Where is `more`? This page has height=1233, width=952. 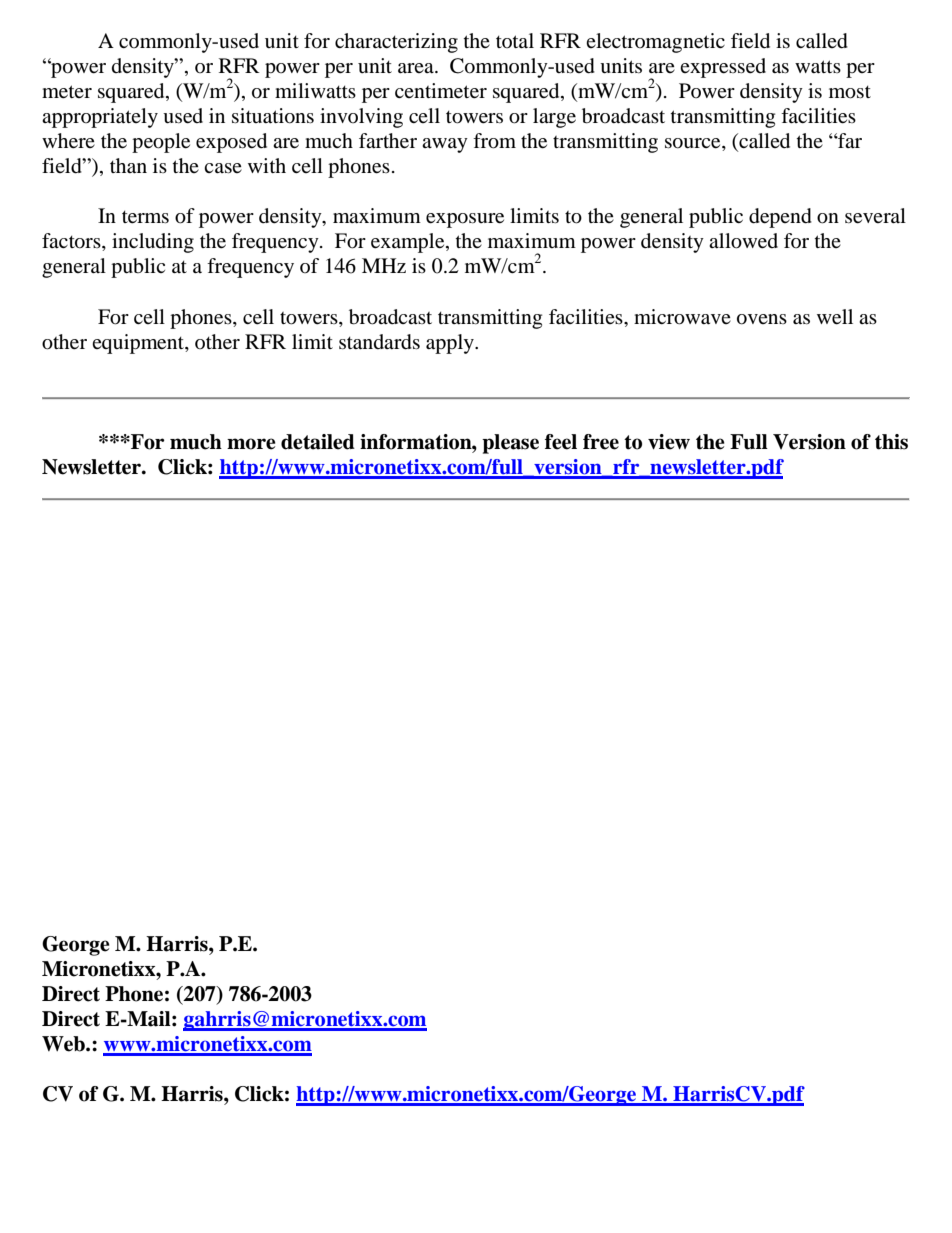 more is located at coordinates (251, 444).
